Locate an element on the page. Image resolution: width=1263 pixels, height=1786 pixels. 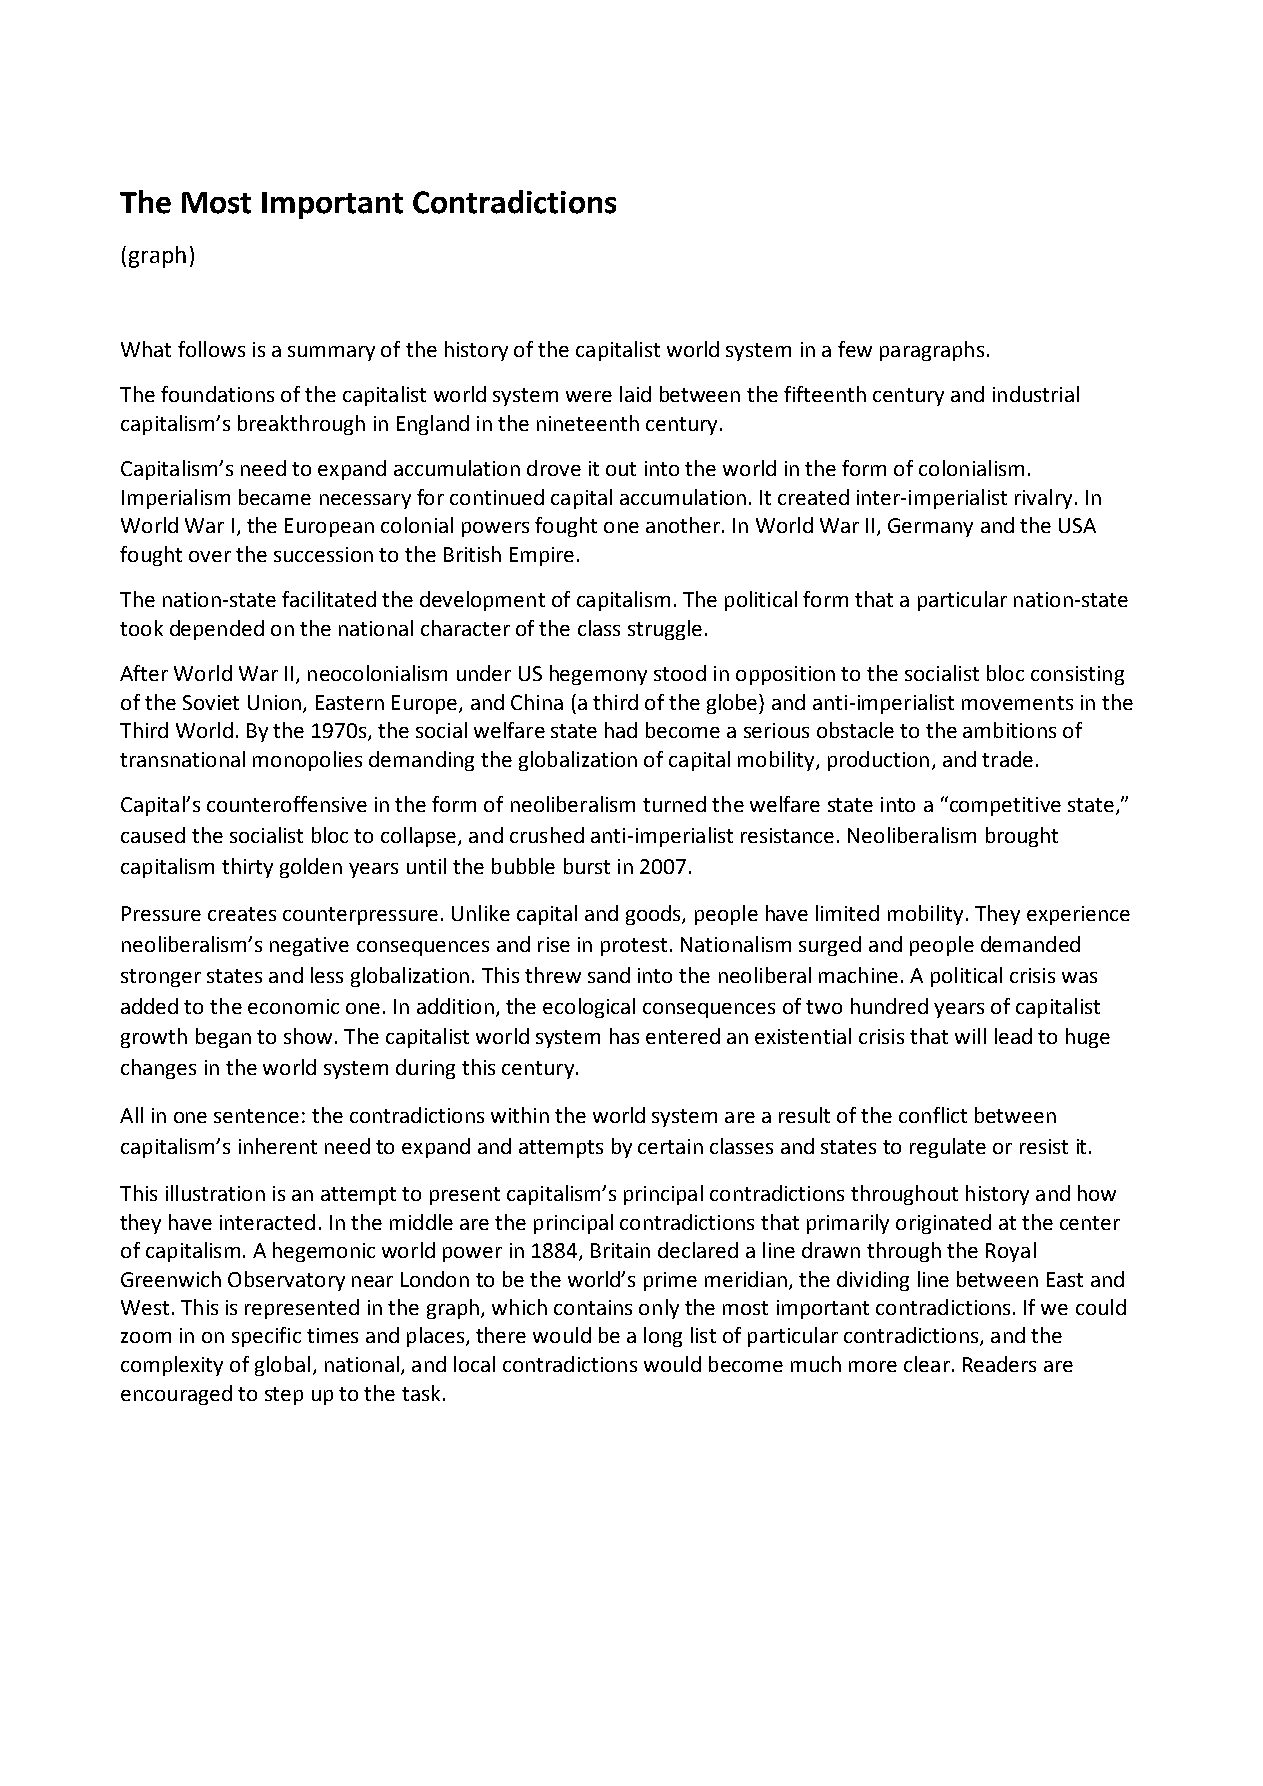
foundations is located at coordinates (217, 394).
